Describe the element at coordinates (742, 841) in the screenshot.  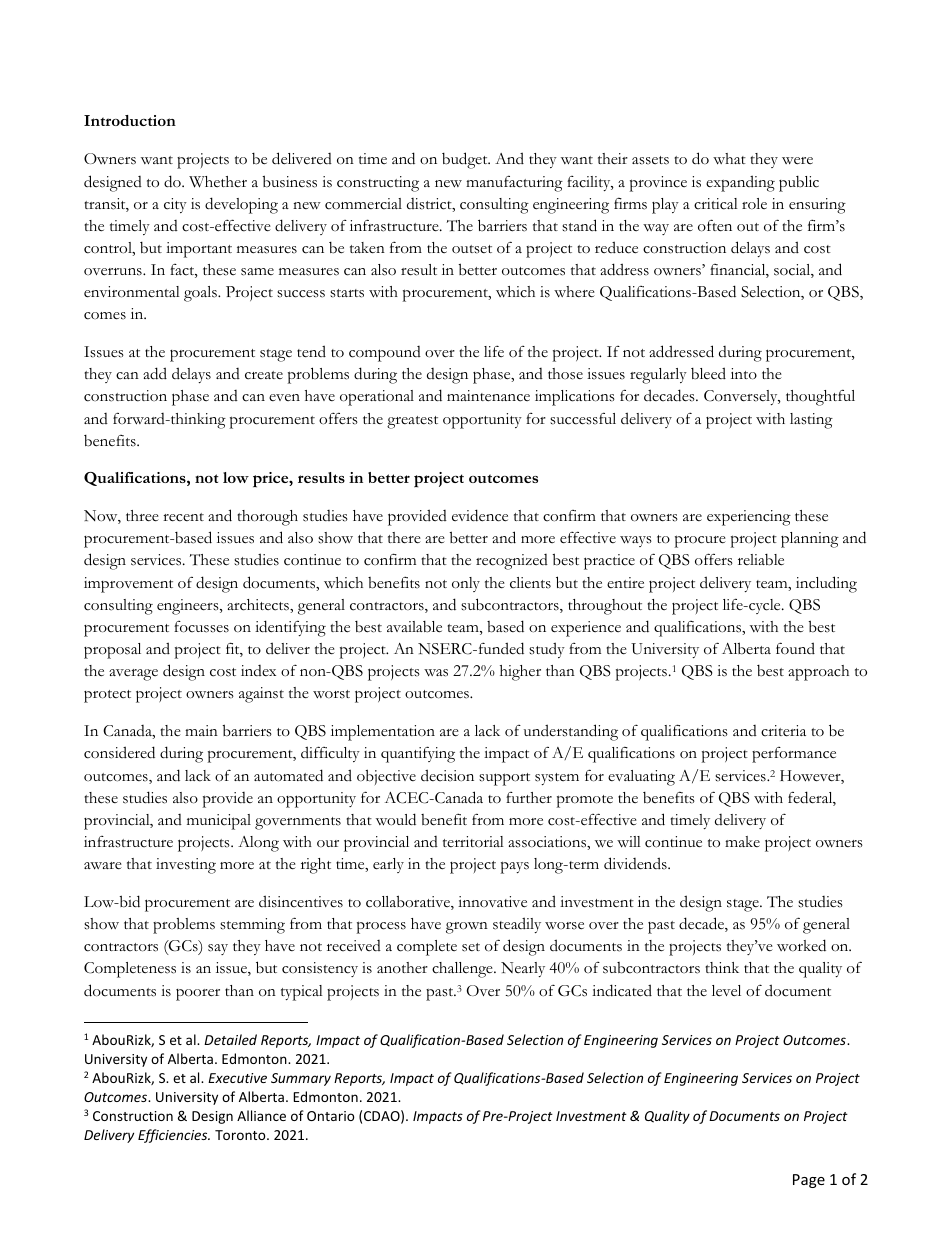
I see `make` at that location.
